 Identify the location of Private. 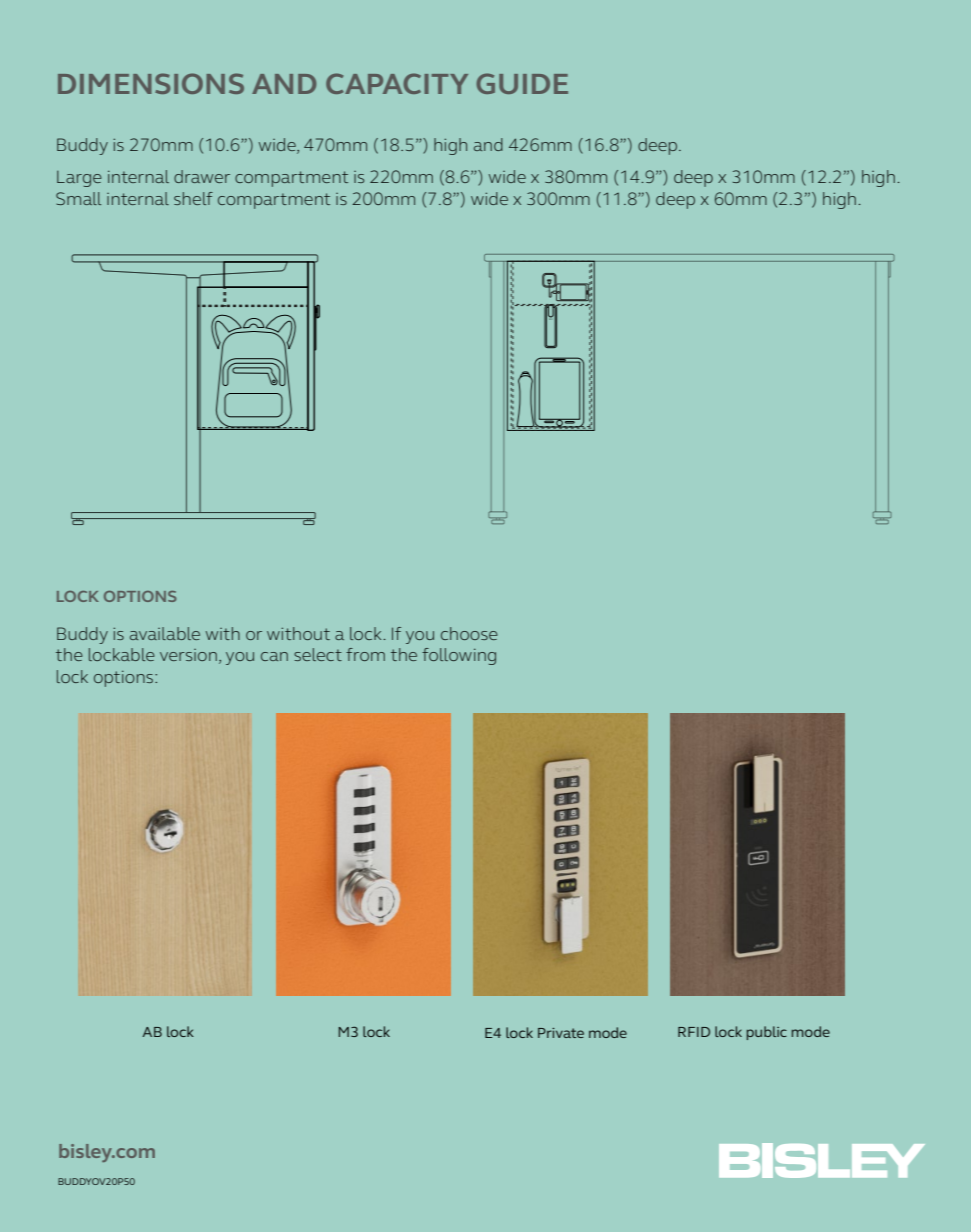
(561, 1033).
